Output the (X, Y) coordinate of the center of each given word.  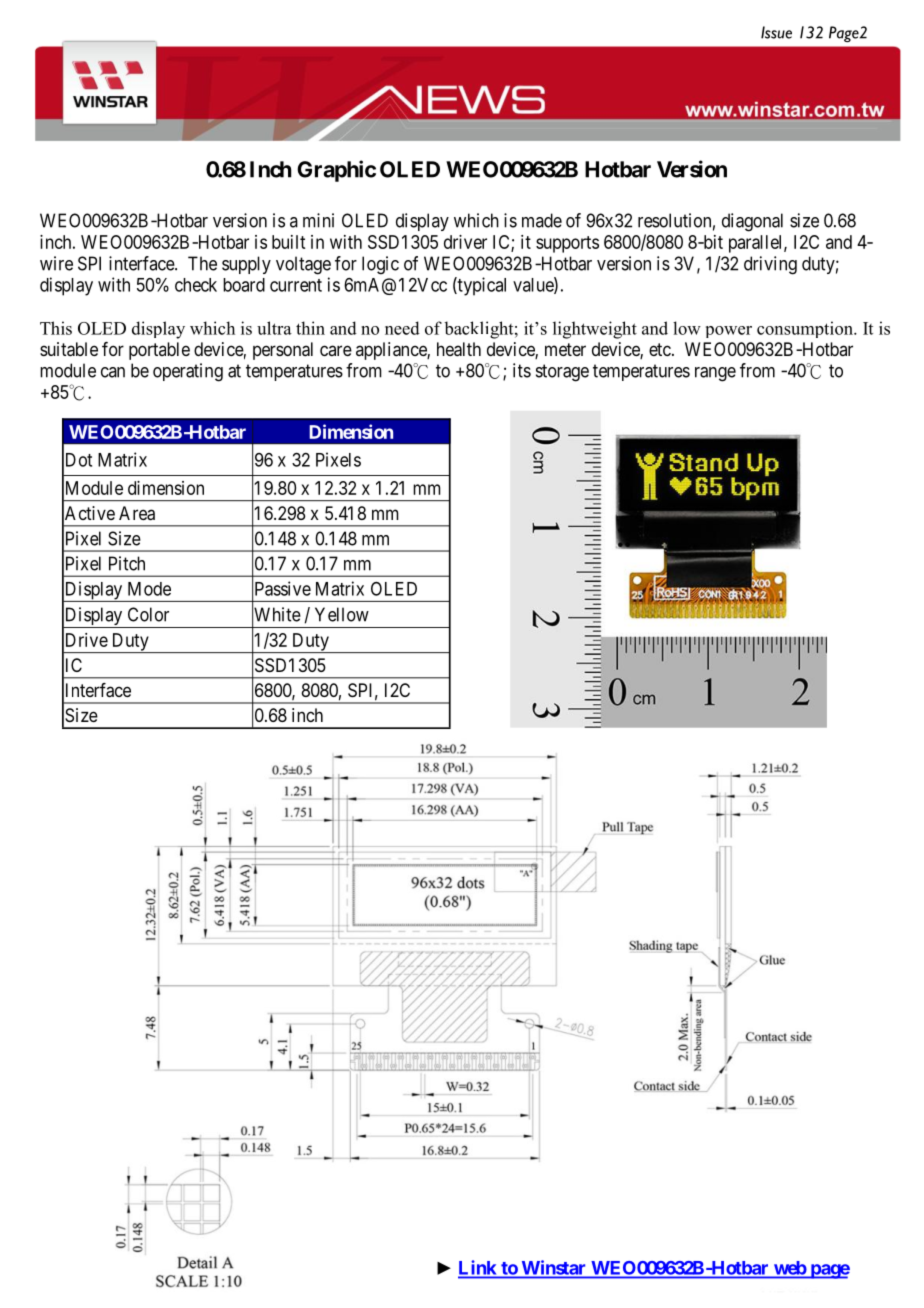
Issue (776, 32)
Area (137, 513)
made (542, 220)
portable (159, 351)
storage (562, 373)
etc (660, 349)
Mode (149, 589)
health (459, 349)
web (790, 1268)
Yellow (342, 614)
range (715, 374)
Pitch (127, 563)
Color (148, 614)
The (202, 263)
